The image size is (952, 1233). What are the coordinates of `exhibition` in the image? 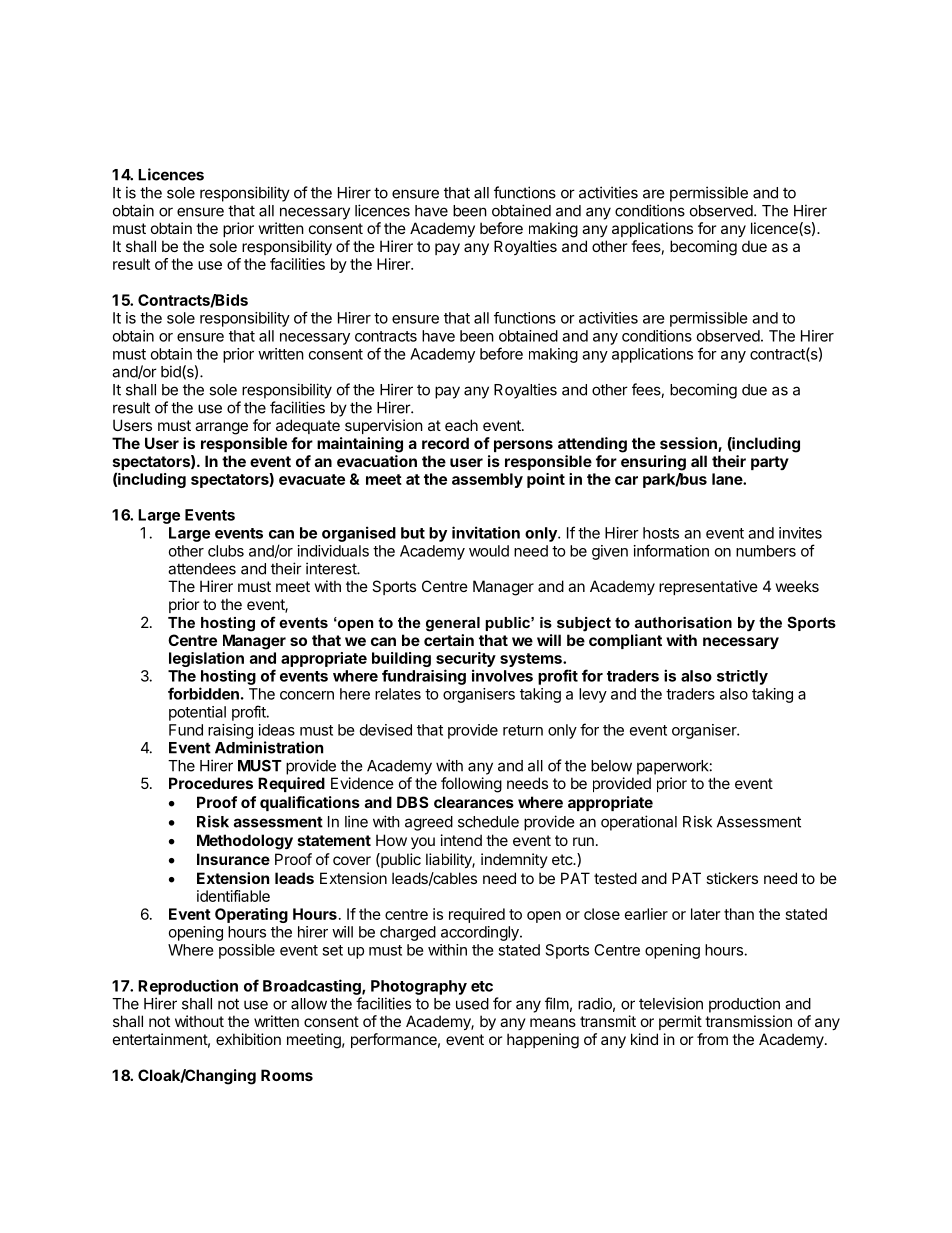 It's located at (248, 1039).
